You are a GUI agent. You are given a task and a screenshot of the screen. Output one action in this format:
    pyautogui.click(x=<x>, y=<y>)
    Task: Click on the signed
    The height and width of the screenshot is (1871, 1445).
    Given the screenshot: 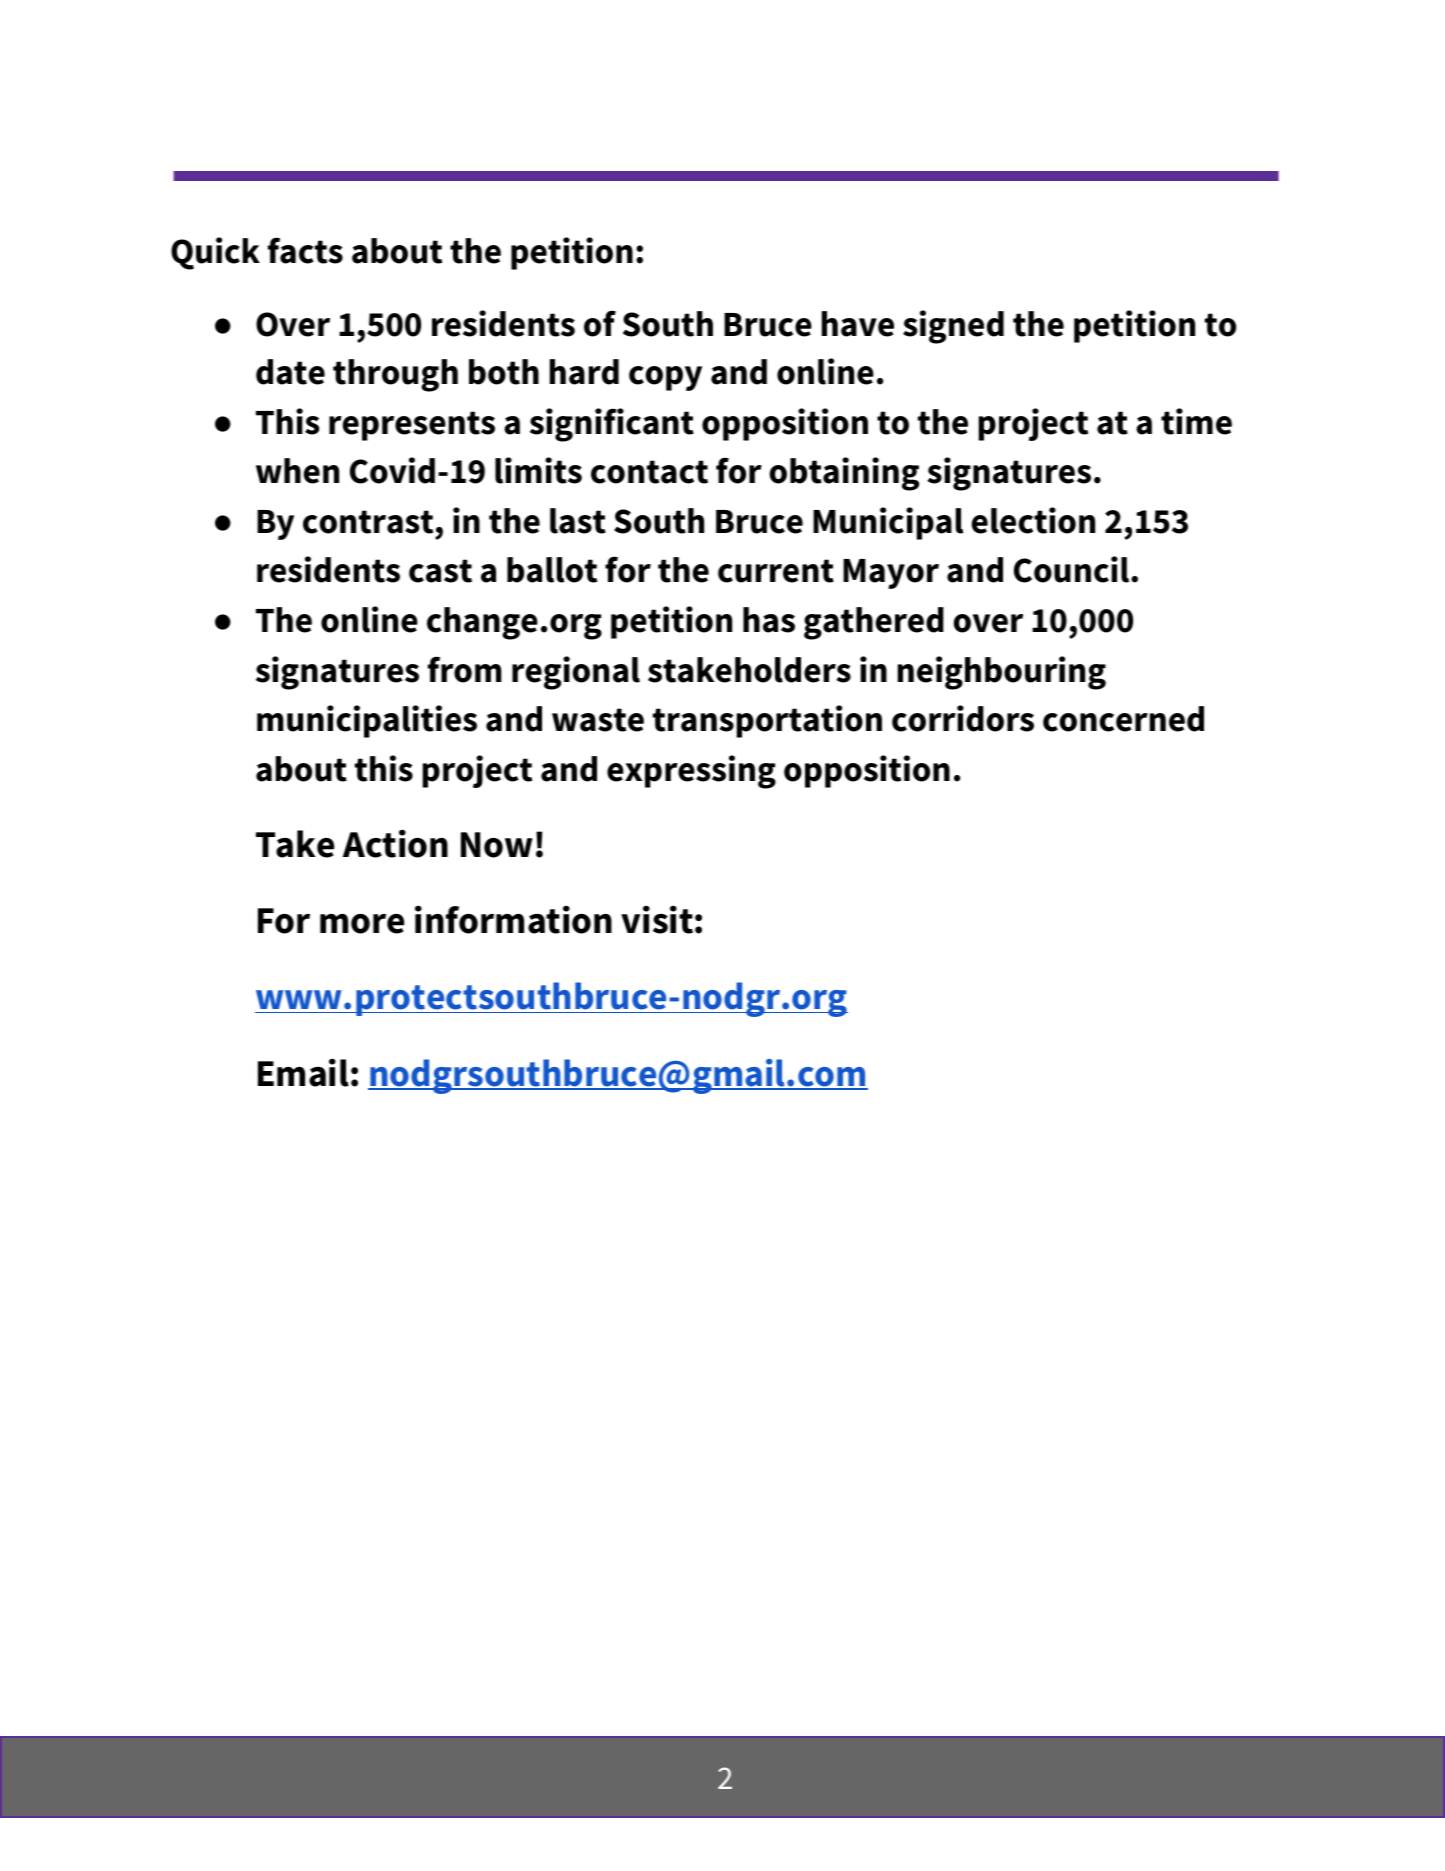 What is the action you would take?
    pyautogui.click(x=953, y=327)
